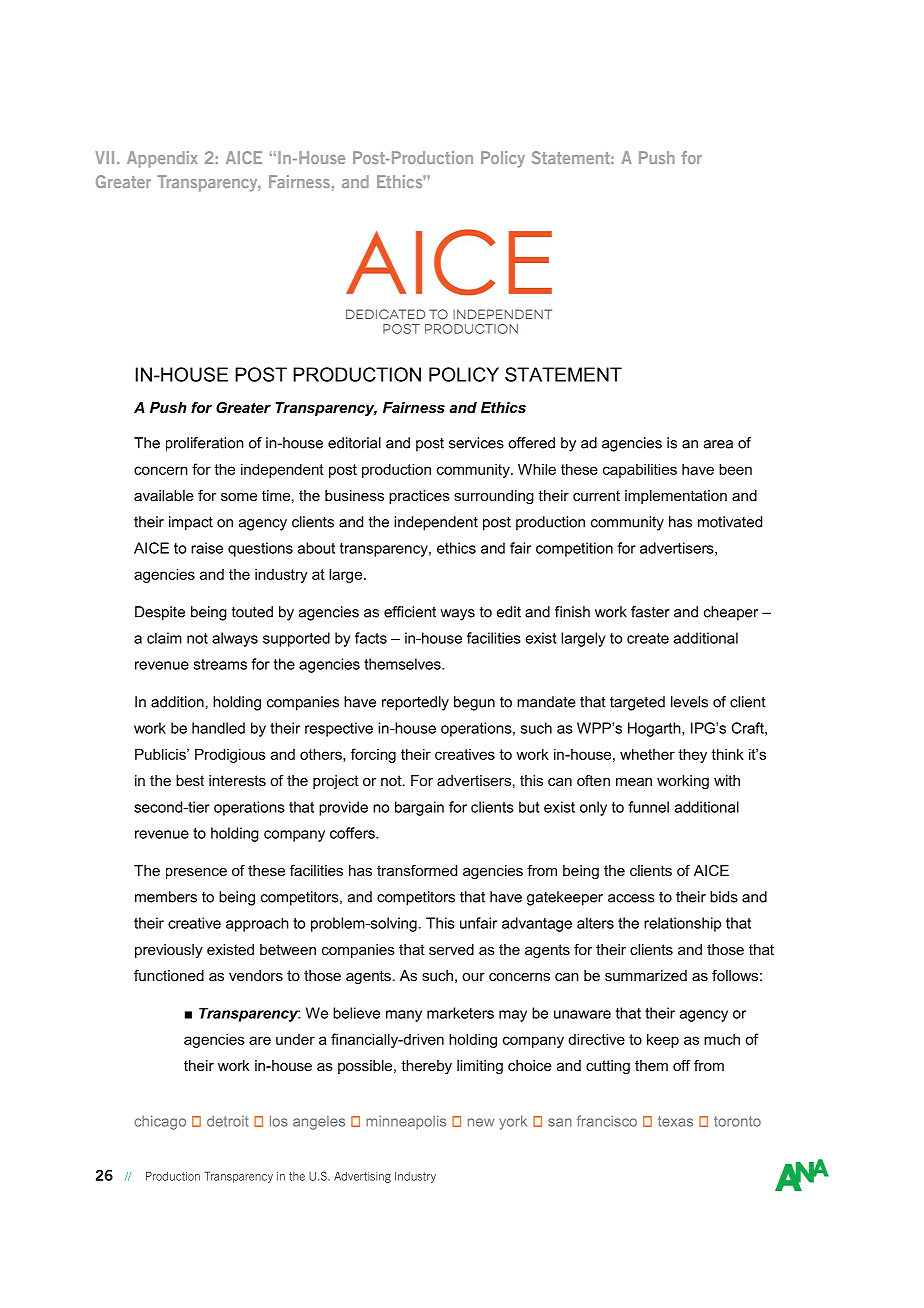  What do you see at coordinates (648, 807) in the image?
I see `funnel` at bounding box center [648, 807].
